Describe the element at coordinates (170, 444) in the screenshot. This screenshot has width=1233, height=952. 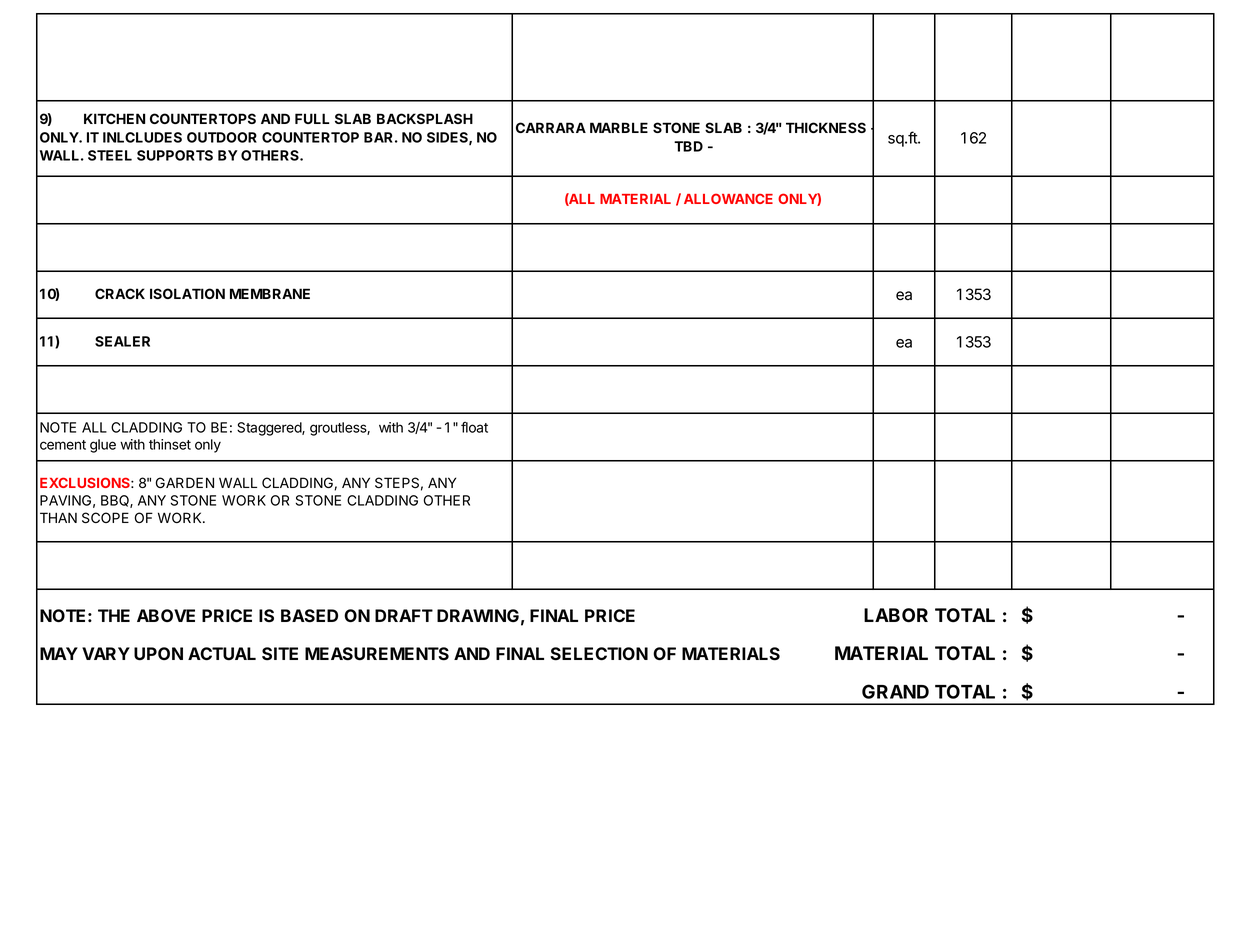
I see `thinset` at that location.
